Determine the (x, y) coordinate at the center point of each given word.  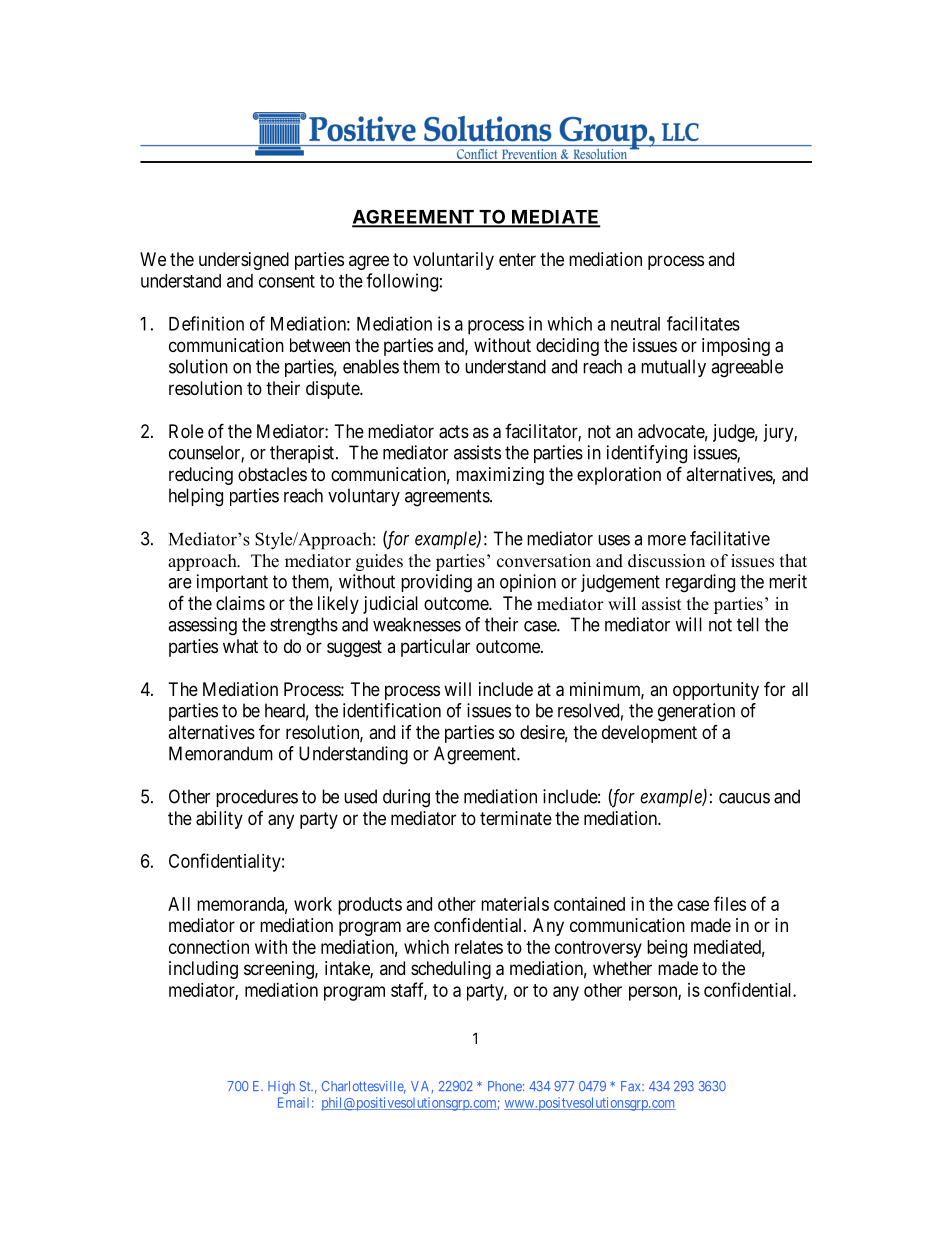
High (281, 1087)
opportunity (716, 691)
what (240, 646)
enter (517, 259)
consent (287, 281)
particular (435, 648)
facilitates (703, 323)
